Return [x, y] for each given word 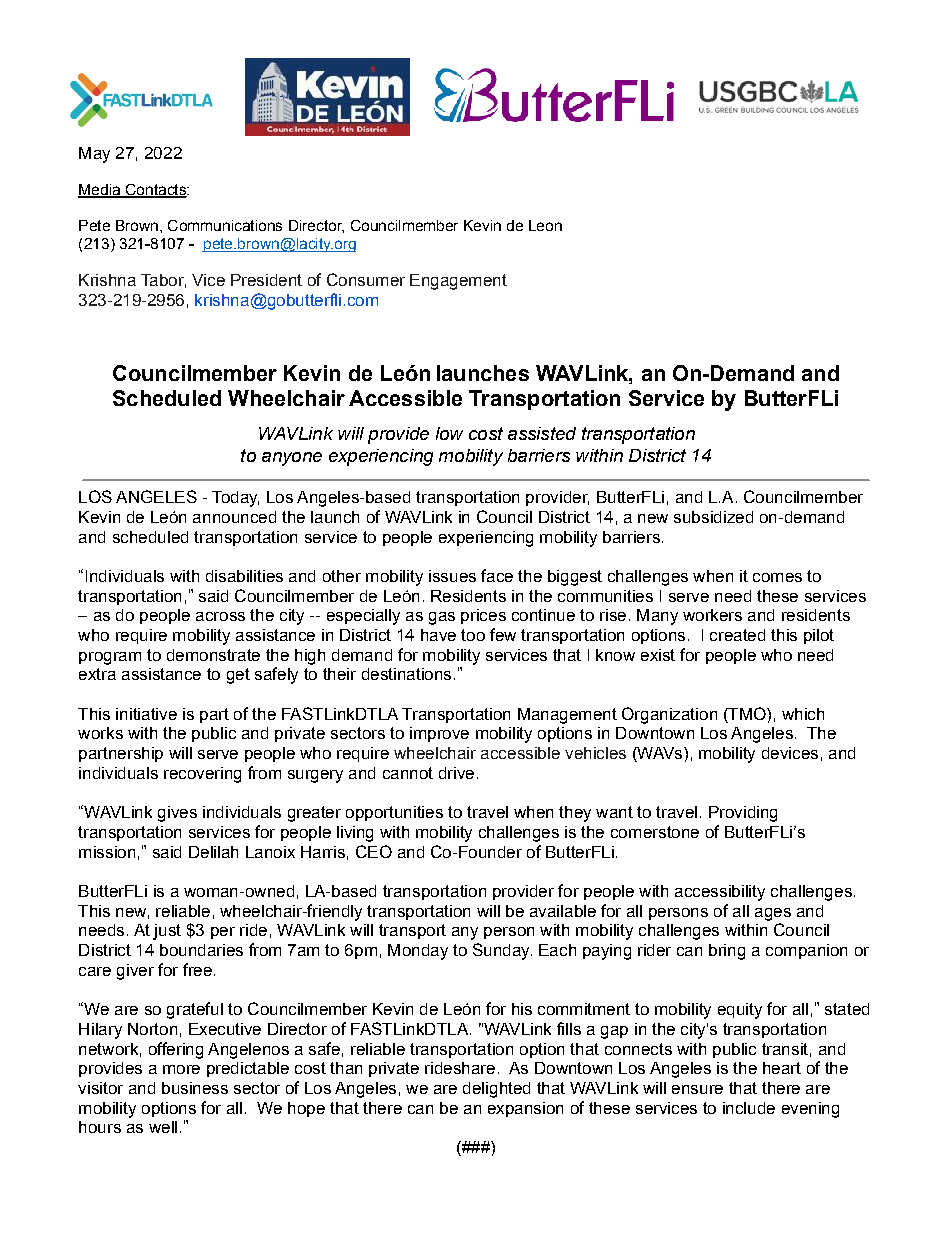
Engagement [458, 282]
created [737, 635]
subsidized [713, 517]
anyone [292, 459]
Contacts [155, 191]
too [473, 635]
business [195, 1088]
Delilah [213, 852]
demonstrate [213, 655]
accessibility [720, 893]
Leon [545, 225]
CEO [374, 851]
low [449, 433]
